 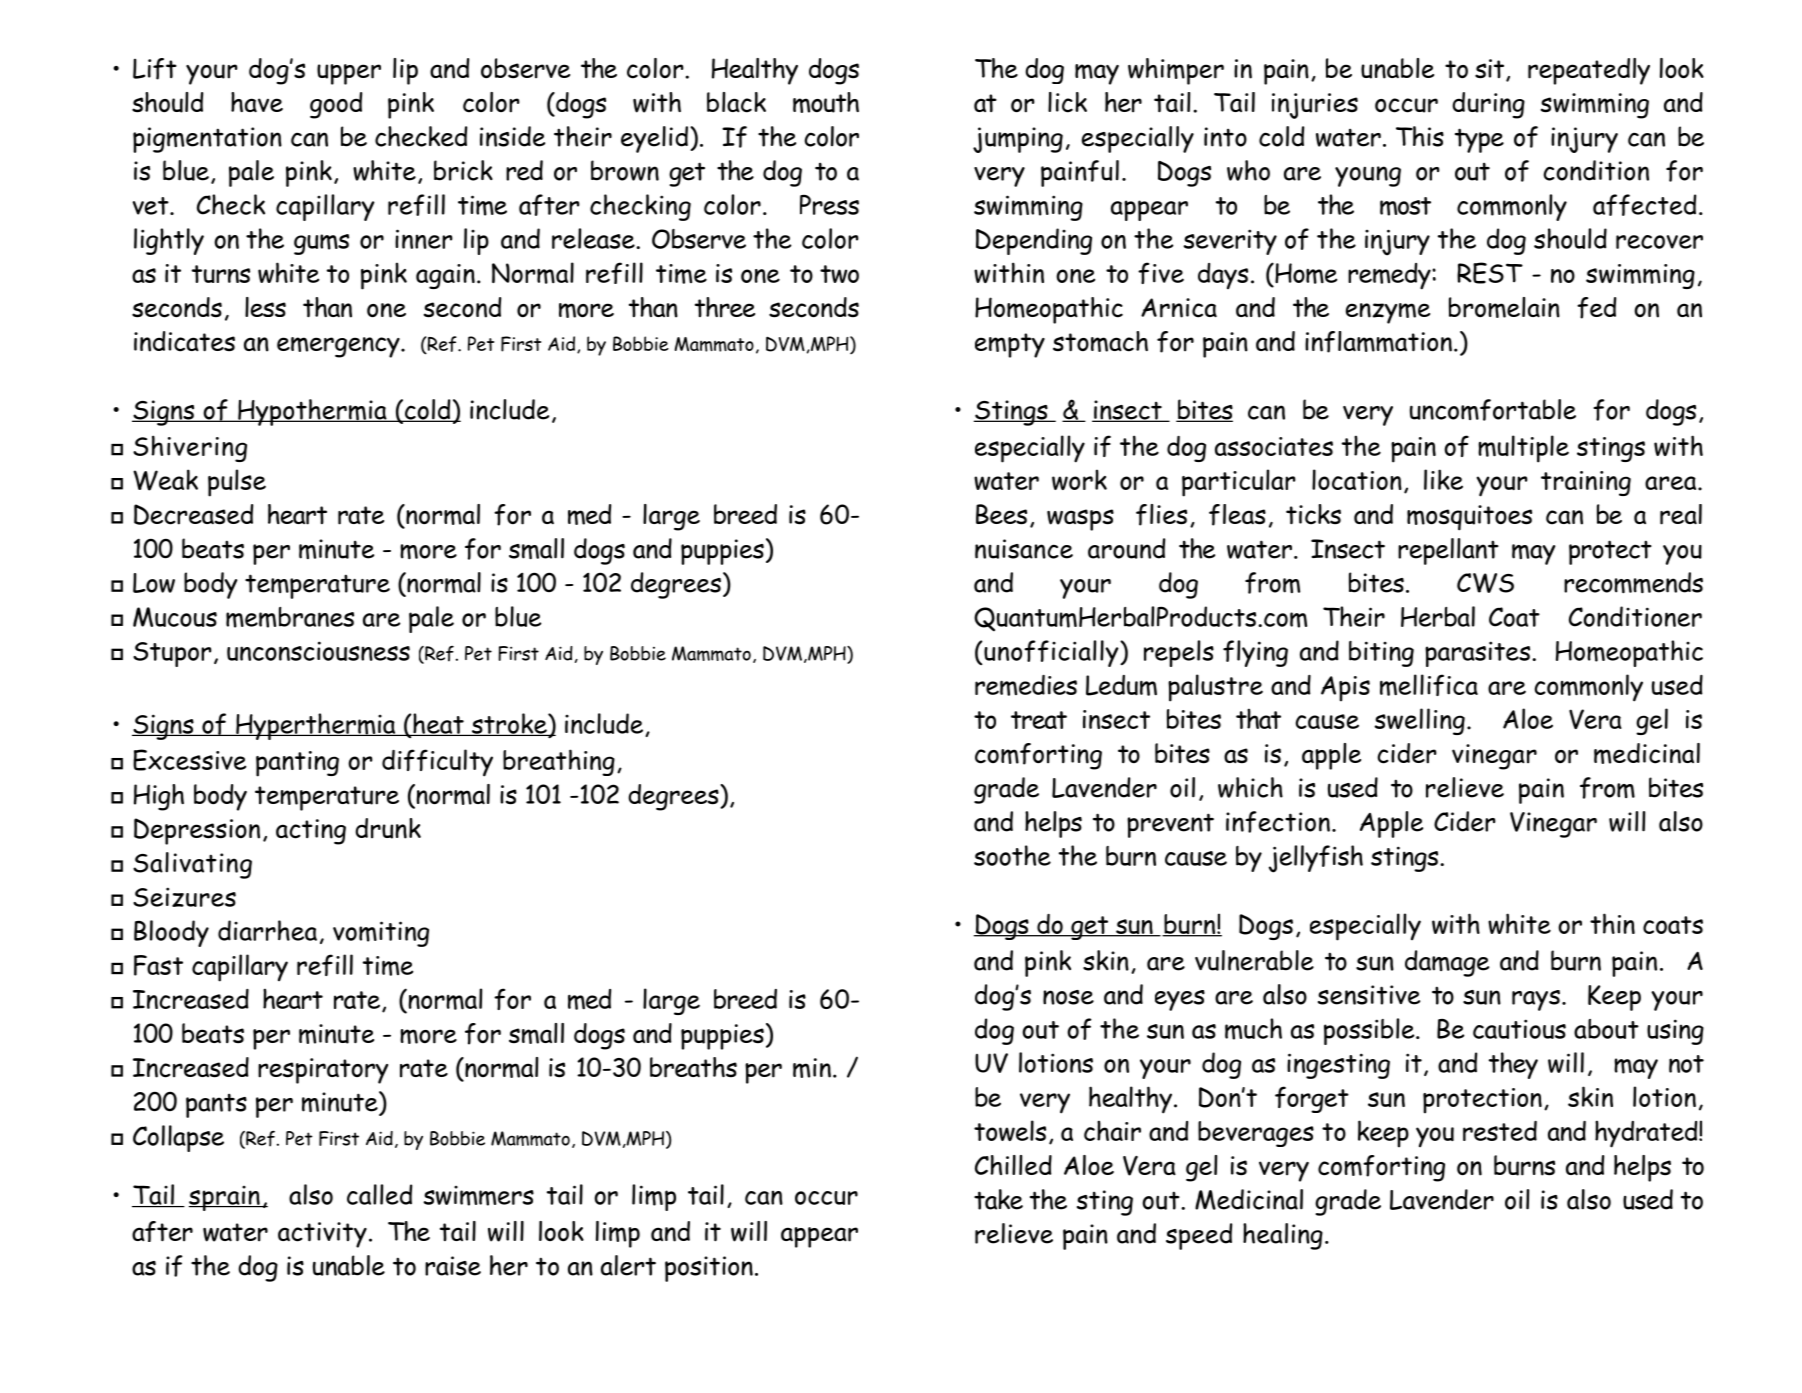 I want to click on during, so click(x=1488, y=105).
